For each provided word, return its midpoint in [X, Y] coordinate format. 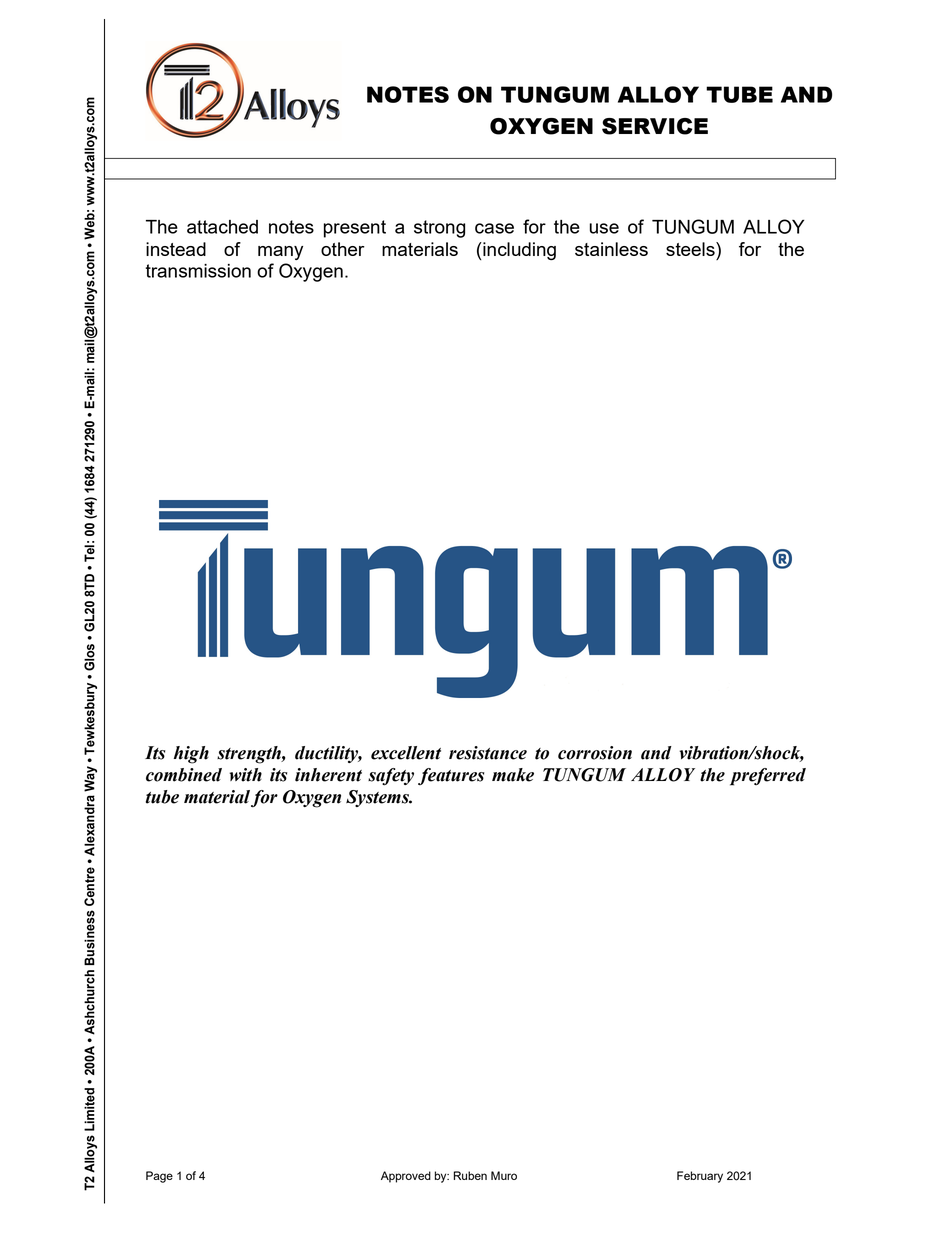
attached [222, 227]
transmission [198, 271]
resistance [488, 753]
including [518, 251]
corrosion [595, 753]
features [451, 776]
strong [439, 229]
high [191, 755]
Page [159, 1177]
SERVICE [655, 126]
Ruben [470, 1175]
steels [691, 249]
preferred [768, 777]
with [245, 775]
